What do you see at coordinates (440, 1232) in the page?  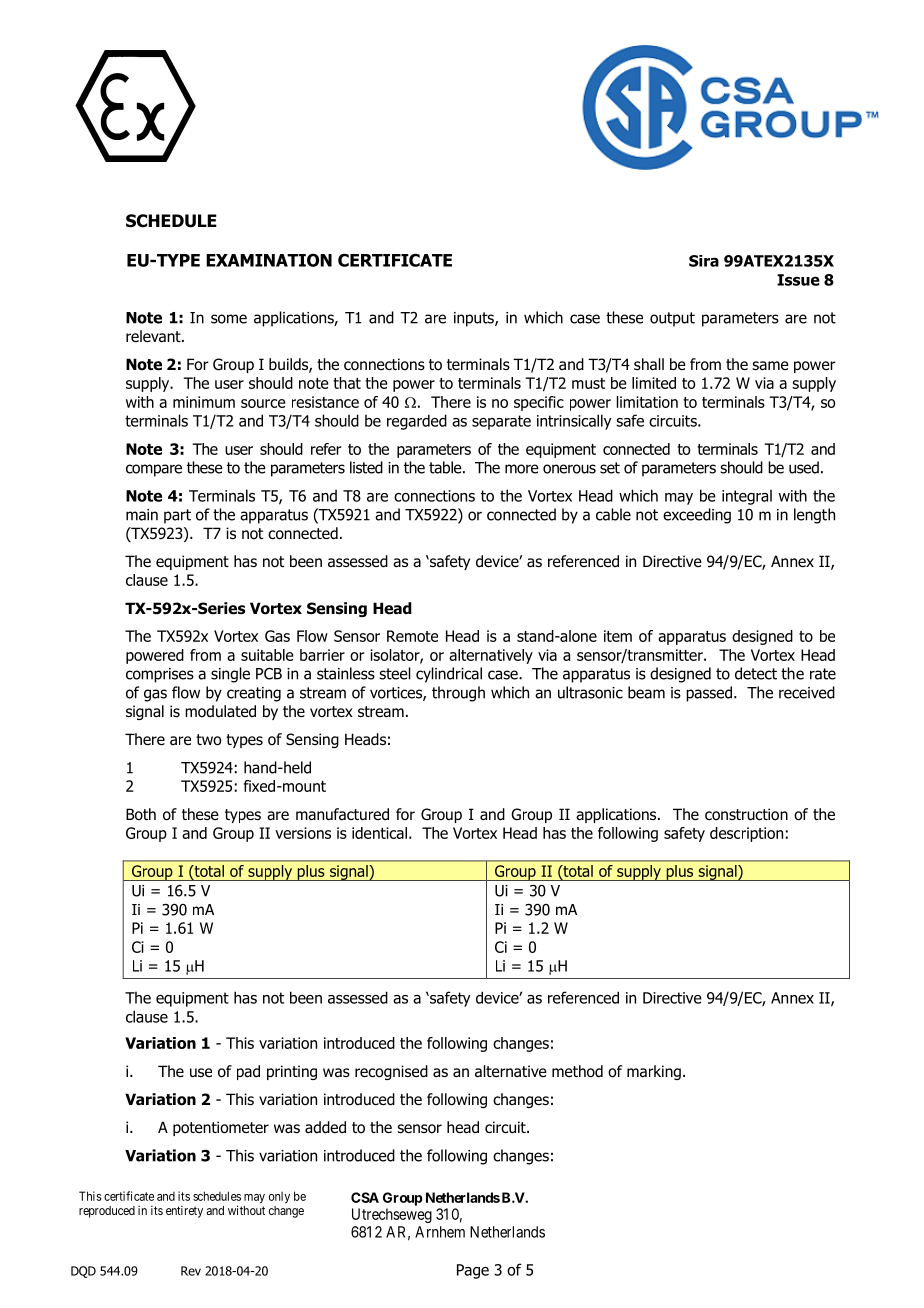 I see `Arnhem` at bounding box center [440, 1232].
